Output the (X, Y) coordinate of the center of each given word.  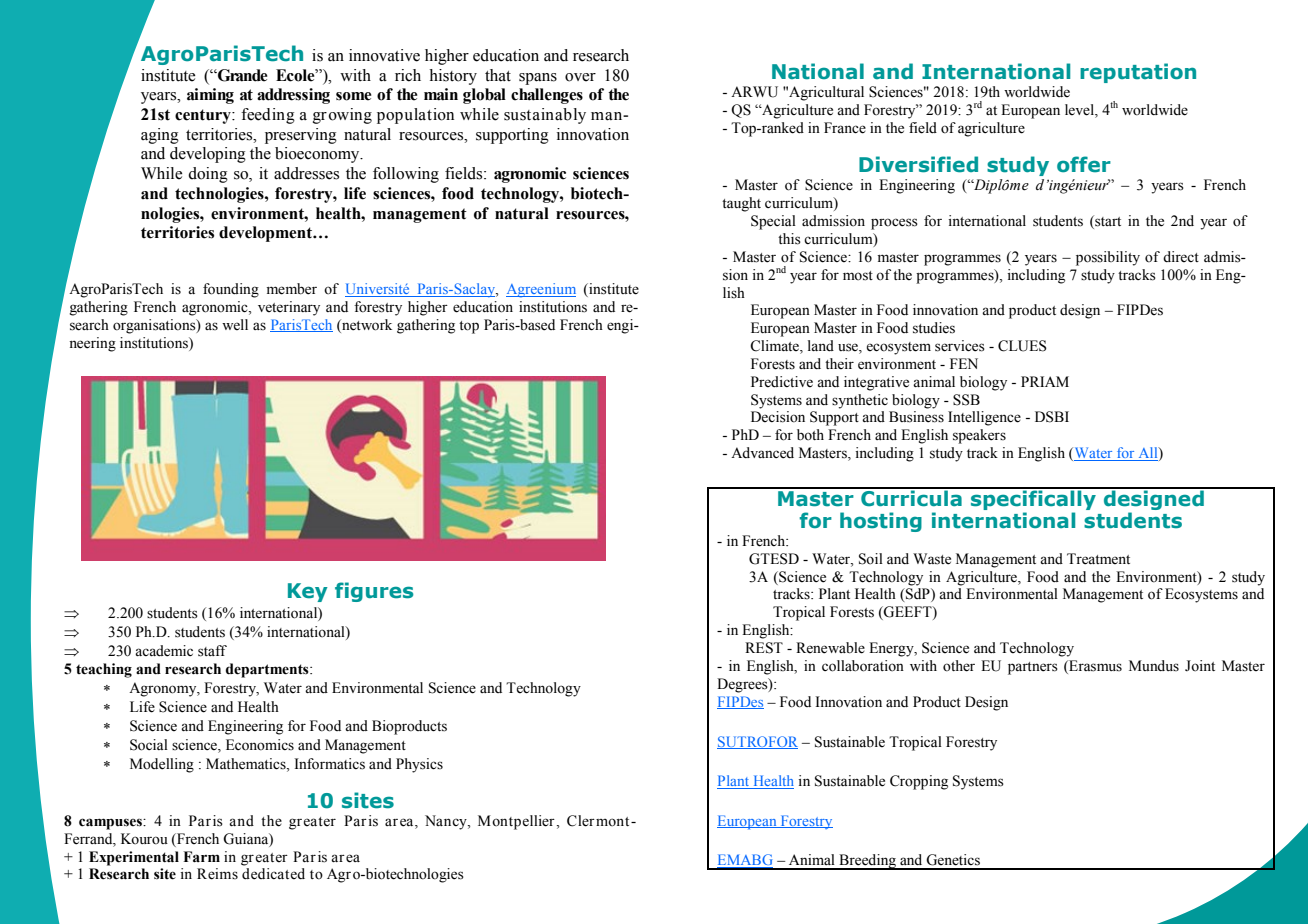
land (821, 346)
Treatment (1098, 559)
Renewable (830, 648)
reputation (1138, 73)
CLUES (1022, 346)
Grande (242, 75)
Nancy (447, 822)
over (580, 77)
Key (308, 592)
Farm (201, 857)
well (235, 325)
